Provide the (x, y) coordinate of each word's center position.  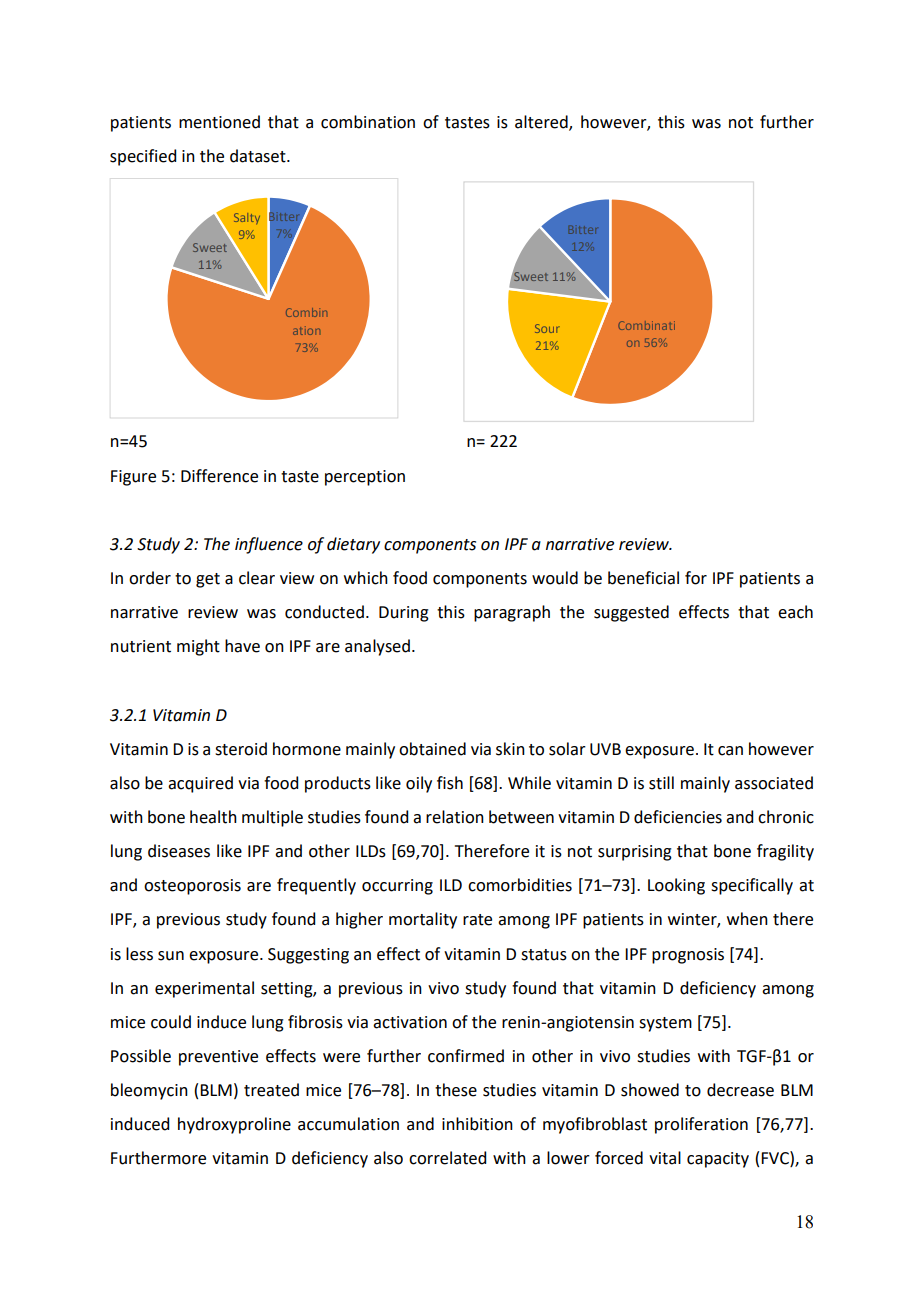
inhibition (477, 1124)
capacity (718, 1160)
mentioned (219, 122)
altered (542, 122)
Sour (547, 328)
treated (271, 1090)
